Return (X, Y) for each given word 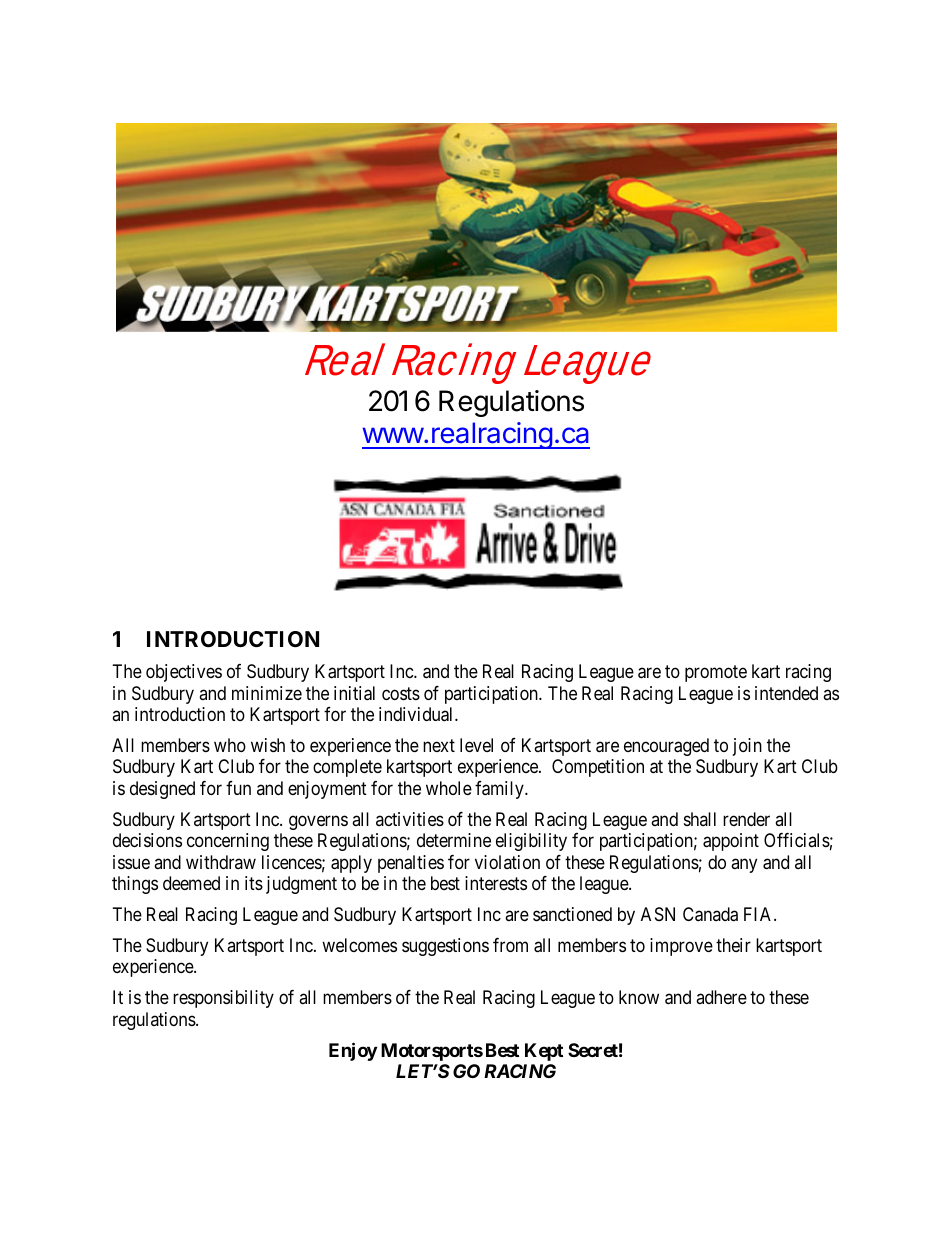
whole (449, 788)
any (744, 865)
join (747, 747)
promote (716, 673)
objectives (184, 673)
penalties (411, 864)
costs (401, 693)
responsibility (223, 999)
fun (238, 788)
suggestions (445, 947)
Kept (544, 1052)
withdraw (221, 862)
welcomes (359, 945)
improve (681, 947)
